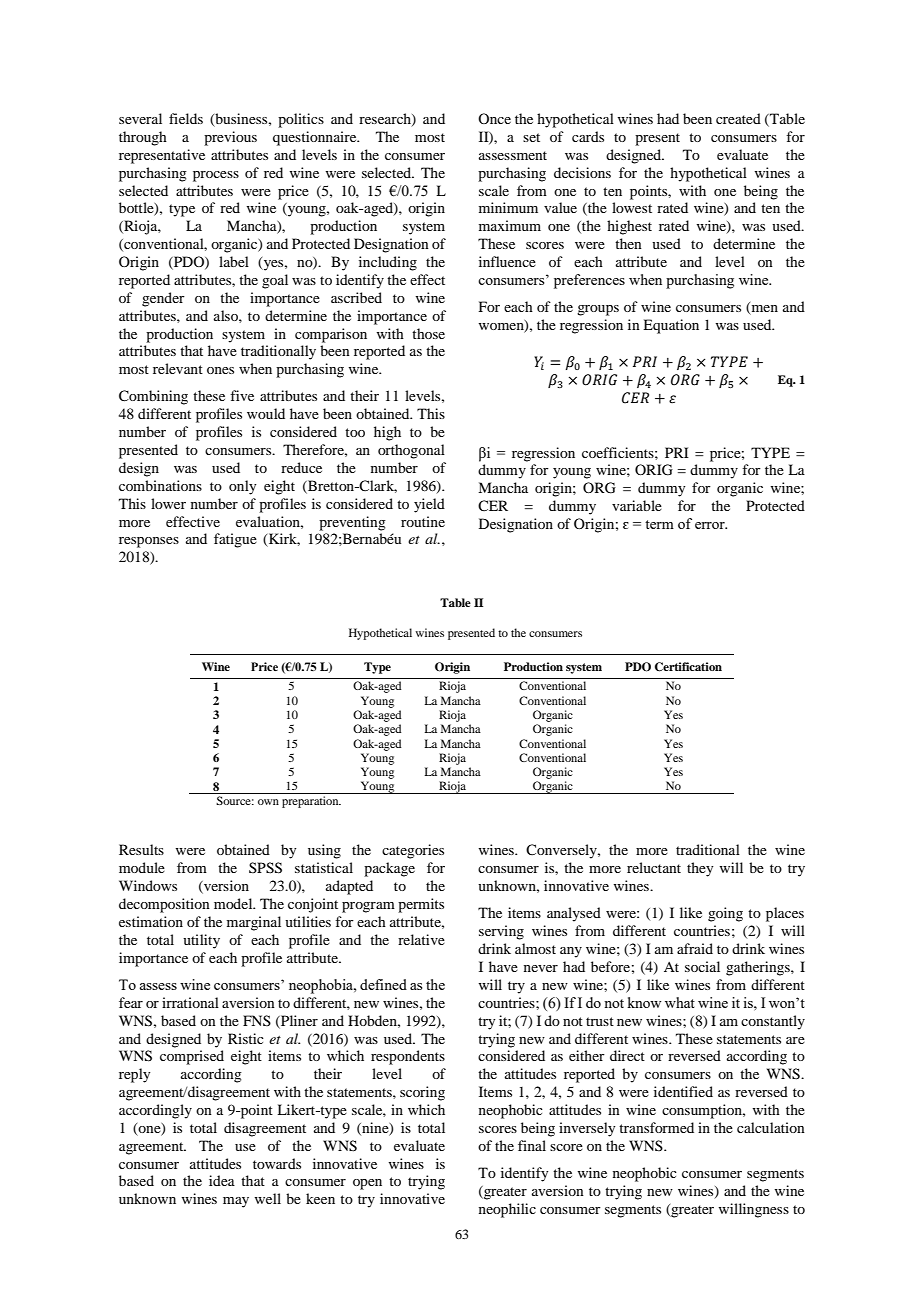  I want to click on SPSS, so click(265, 868).
